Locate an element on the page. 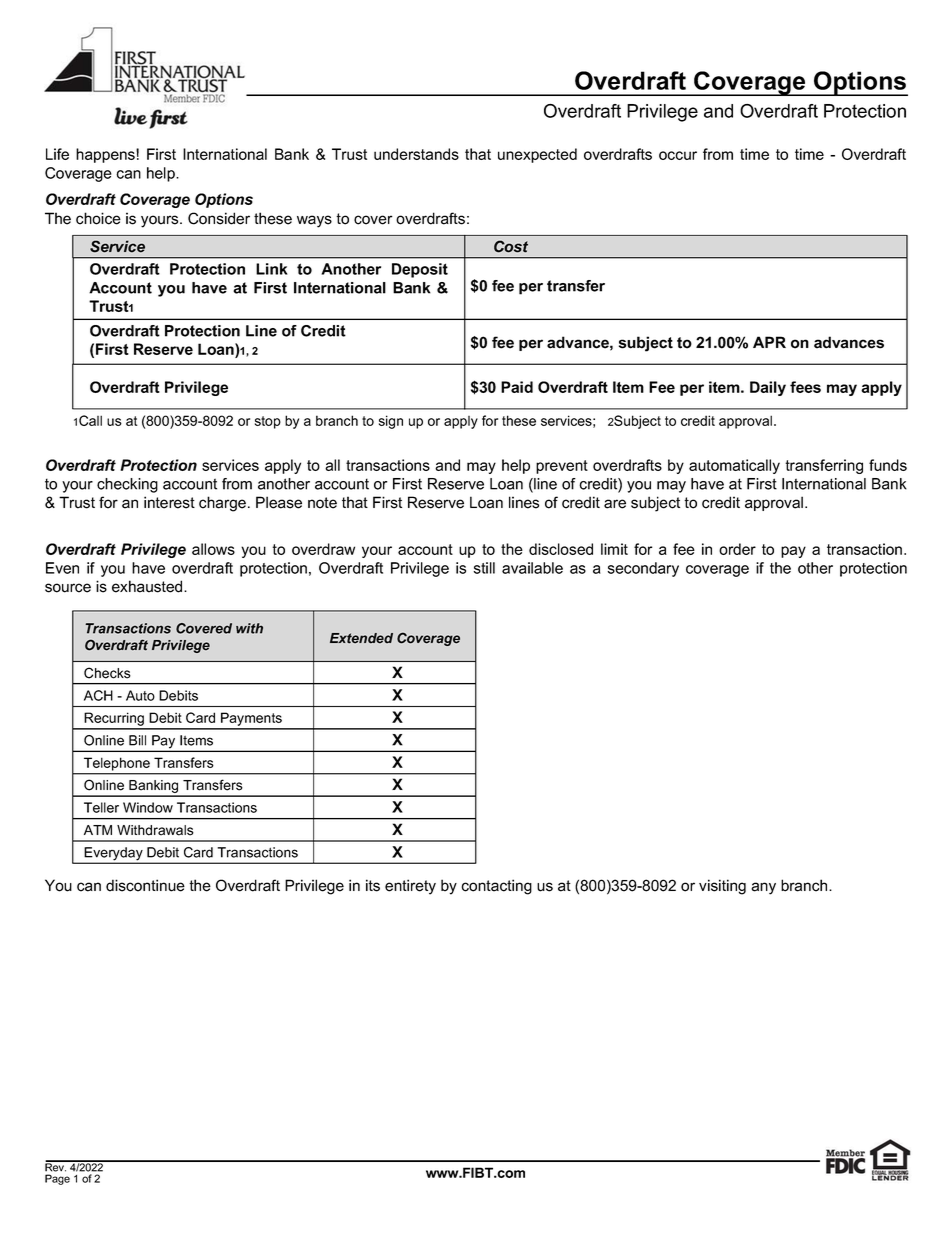  occur is located at coordinates (678, 155).
